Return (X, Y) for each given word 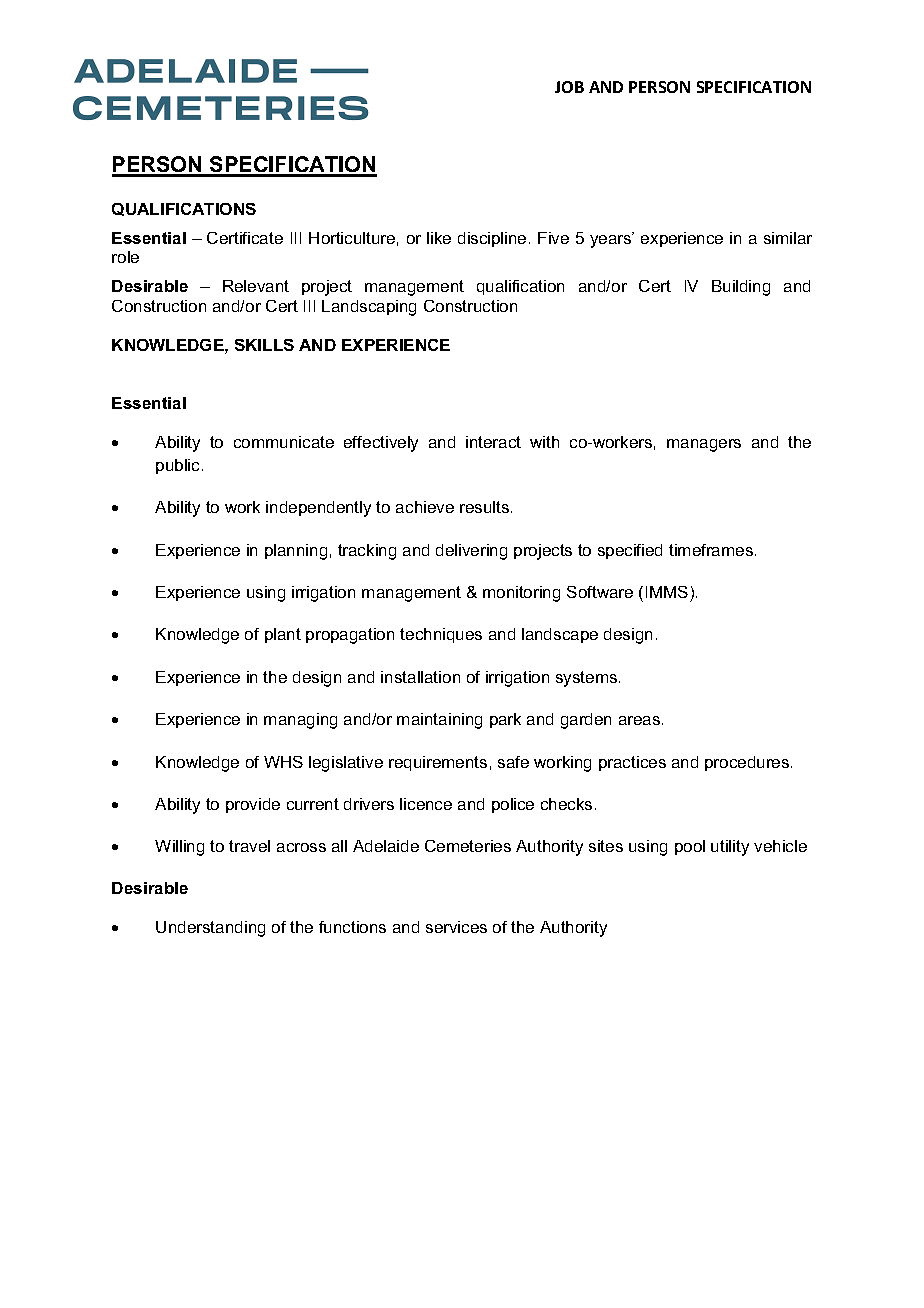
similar (788, 238)
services (456, 927)
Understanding (210, 929)
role (125, 257)
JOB (569, 87)
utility (730, 848)
